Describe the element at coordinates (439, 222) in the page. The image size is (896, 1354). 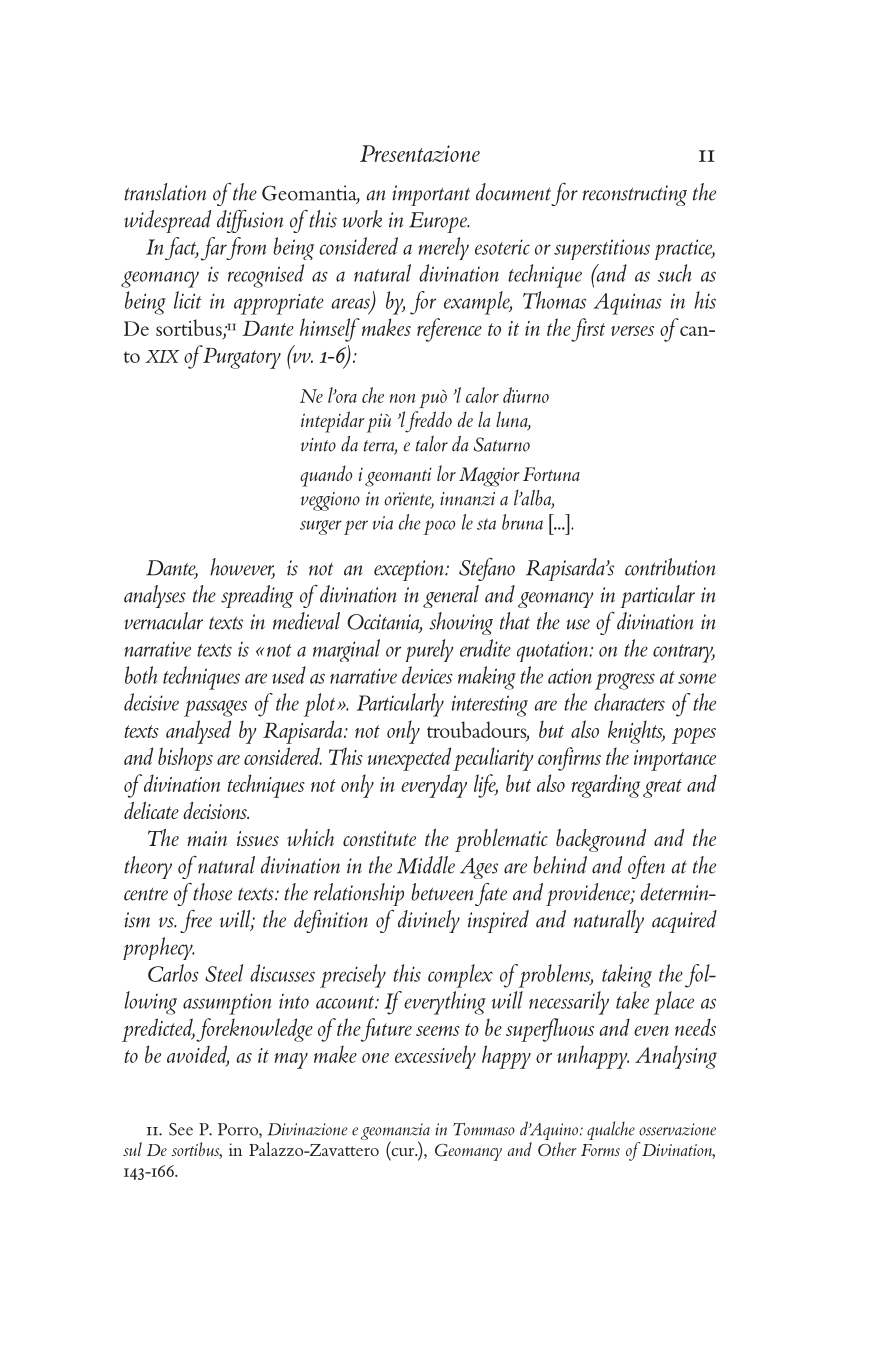
I see `Europe` at that location.
